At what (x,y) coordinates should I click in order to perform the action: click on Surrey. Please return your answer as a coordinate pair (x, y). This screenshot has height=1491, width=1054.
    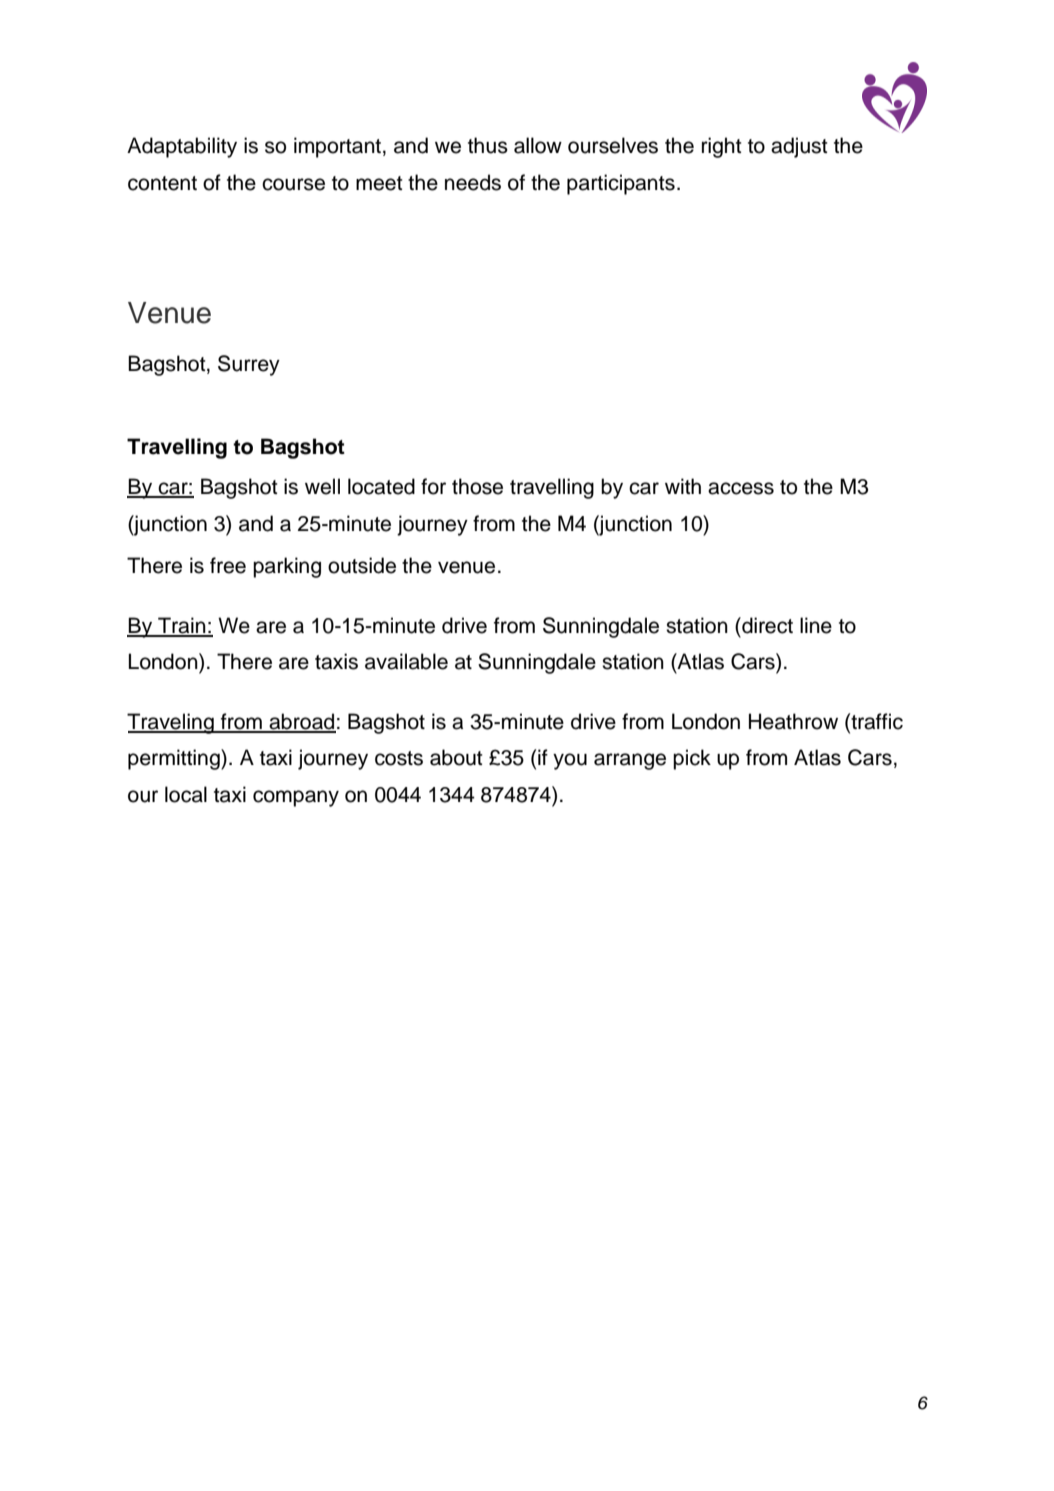
    Looking at the image, I should click on (249, 365).
